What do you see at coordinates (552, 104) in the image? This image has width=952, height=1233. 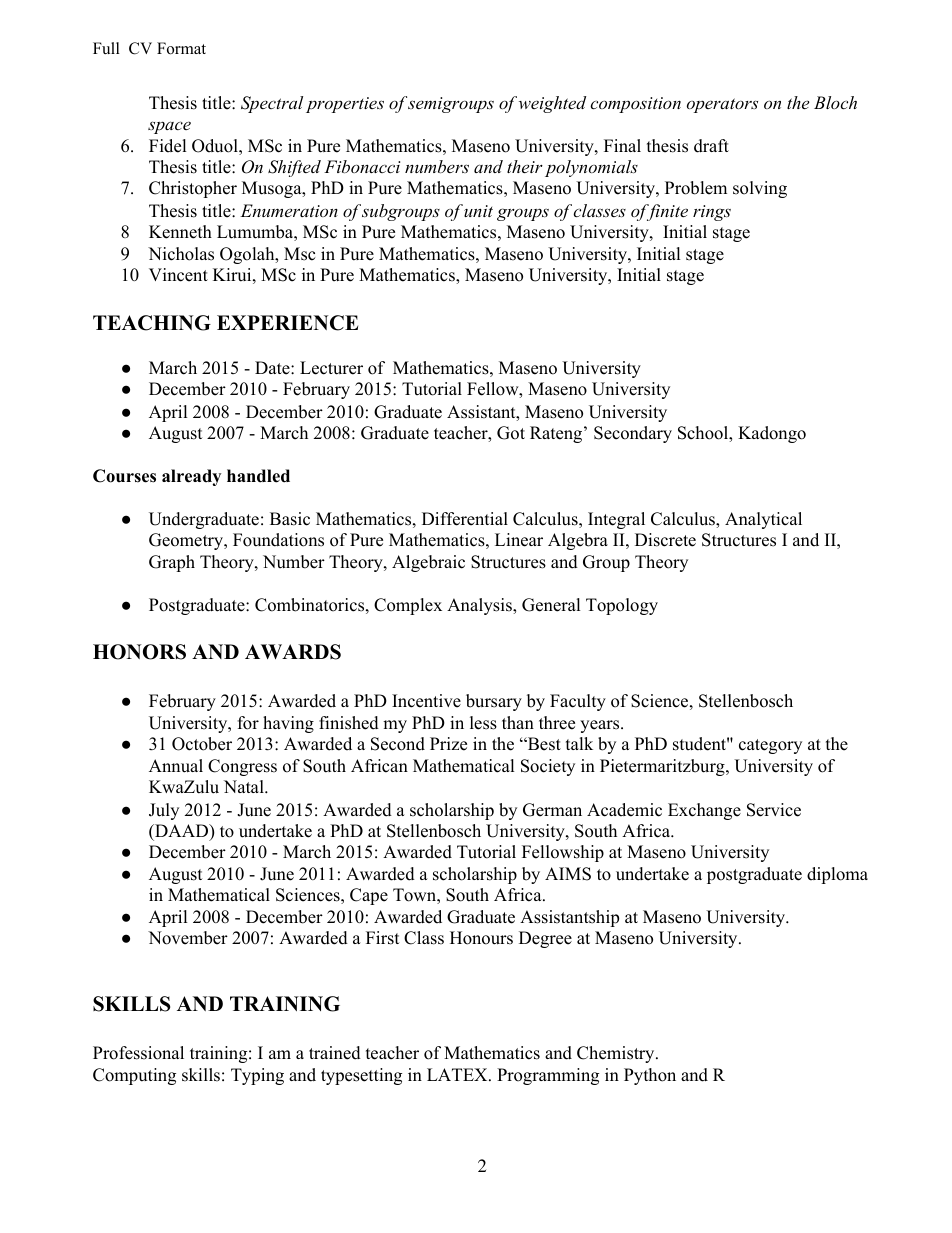 I see `weighted` at bounding box center [552, 104].
